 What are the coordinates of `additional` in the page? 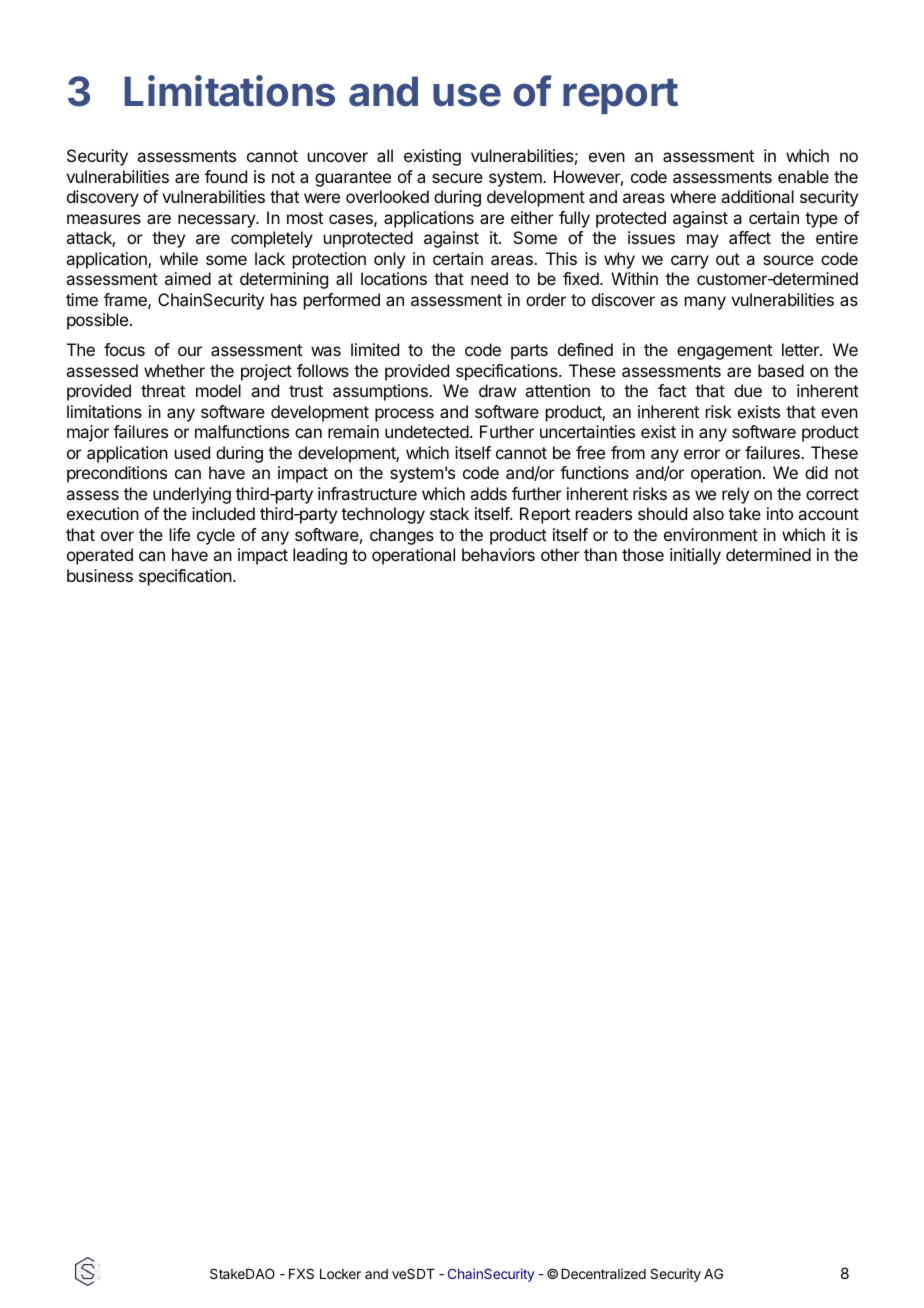 It's located at (757, 196).
